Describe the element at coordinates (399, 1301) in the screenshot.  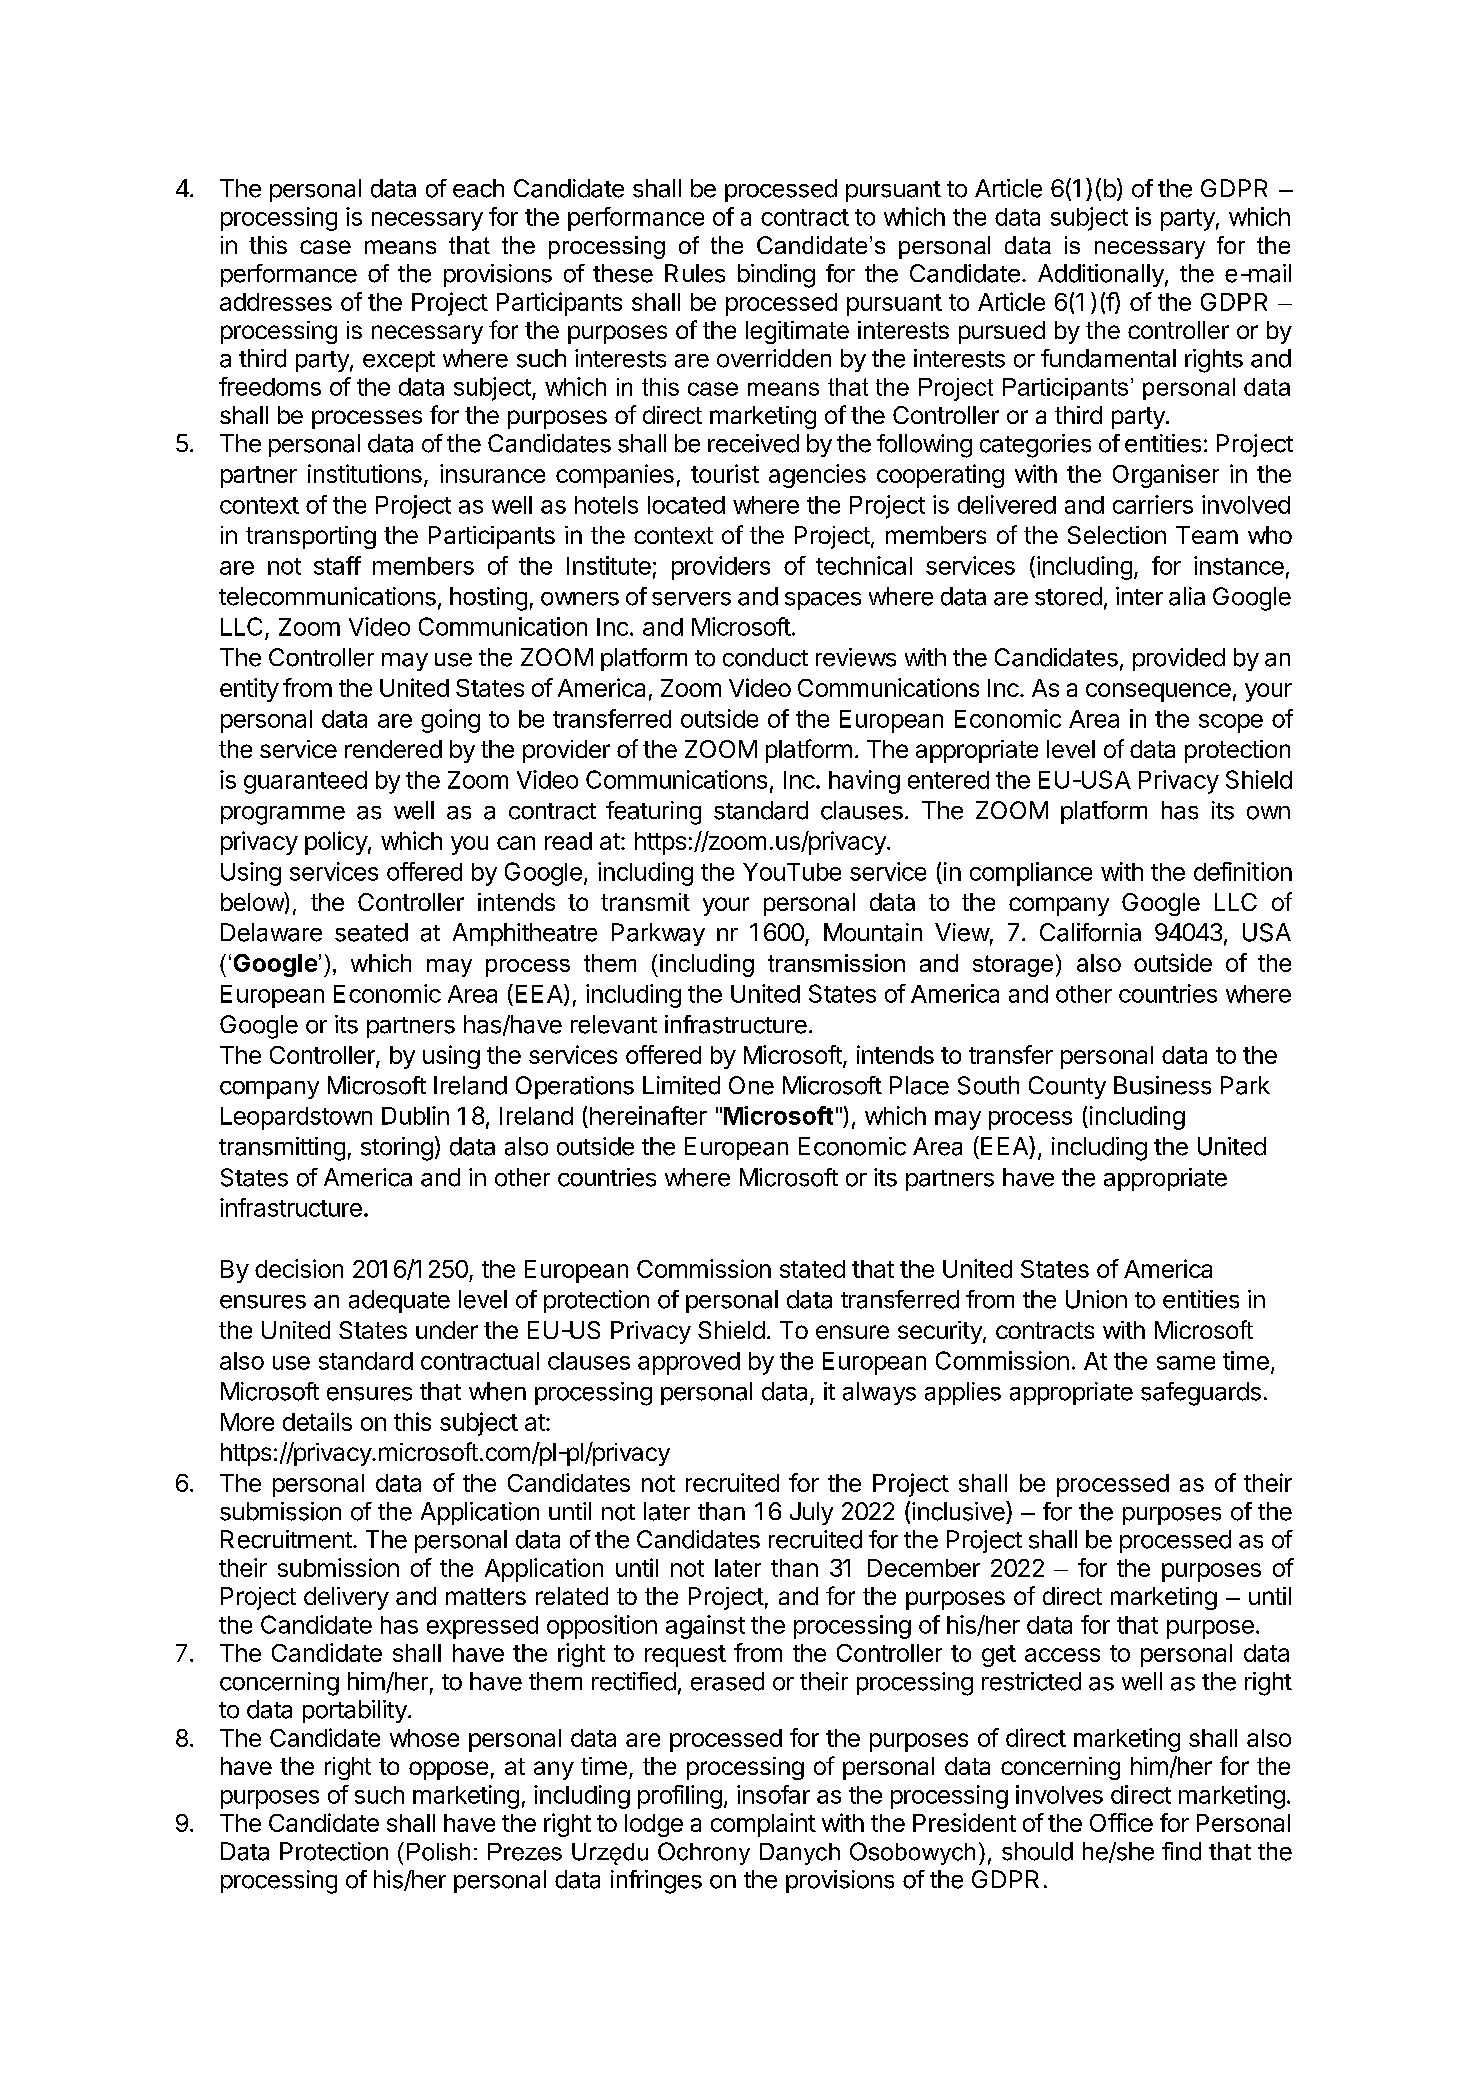
I see `adequate` at that location.
